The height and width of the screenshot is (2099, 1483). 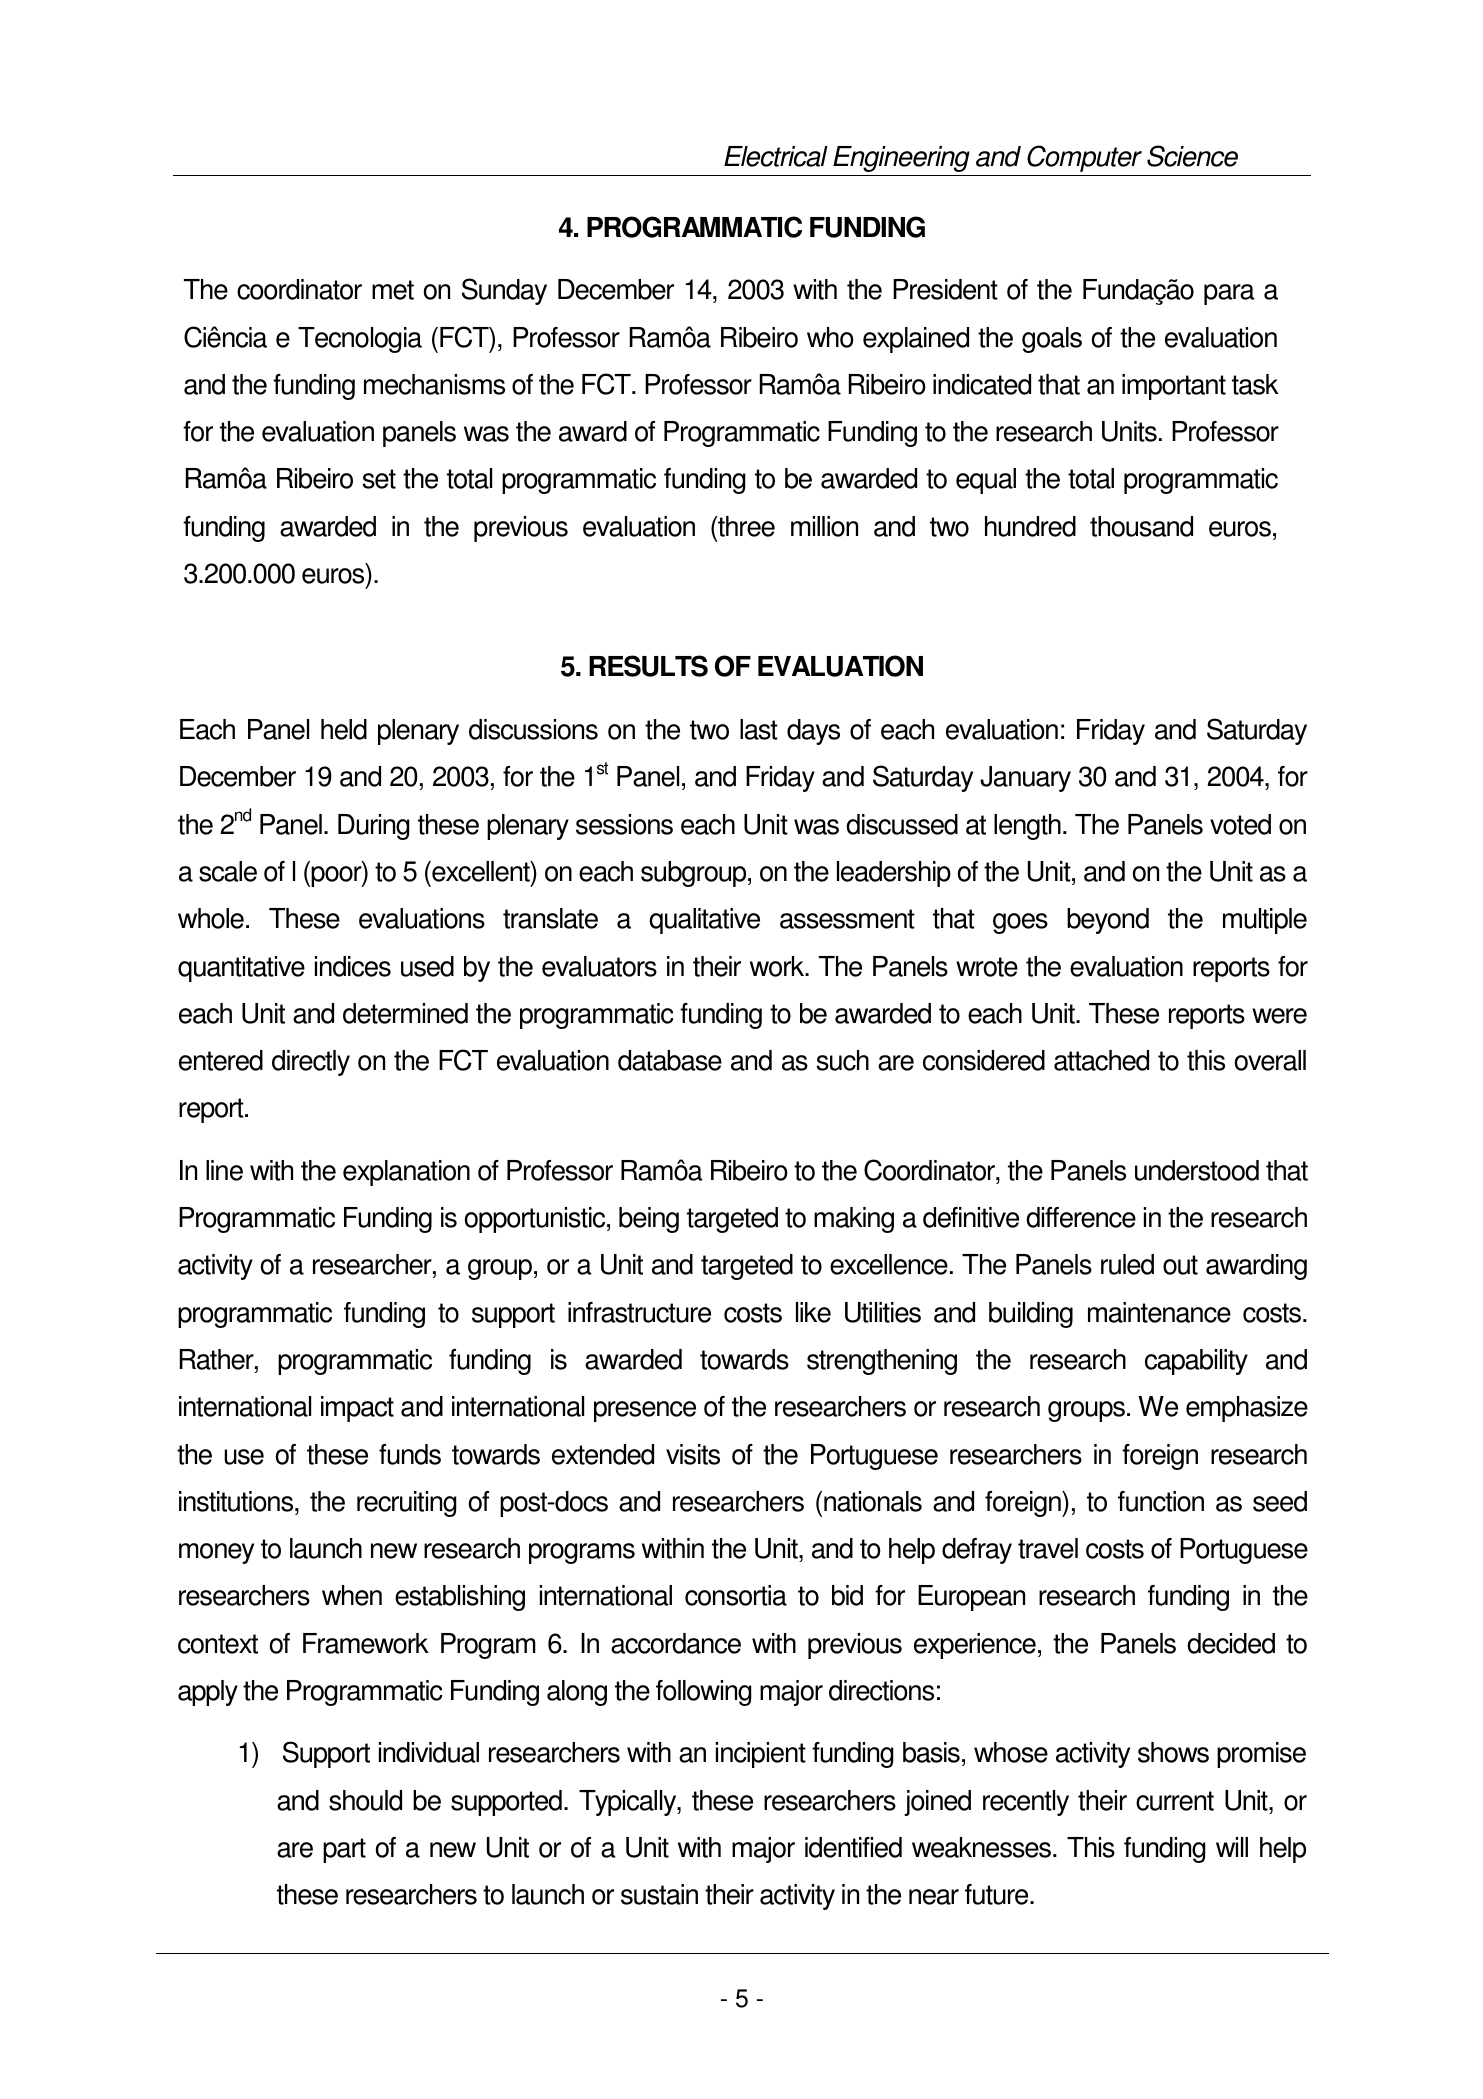 I want to click on held, so click(x=344, y=729).
